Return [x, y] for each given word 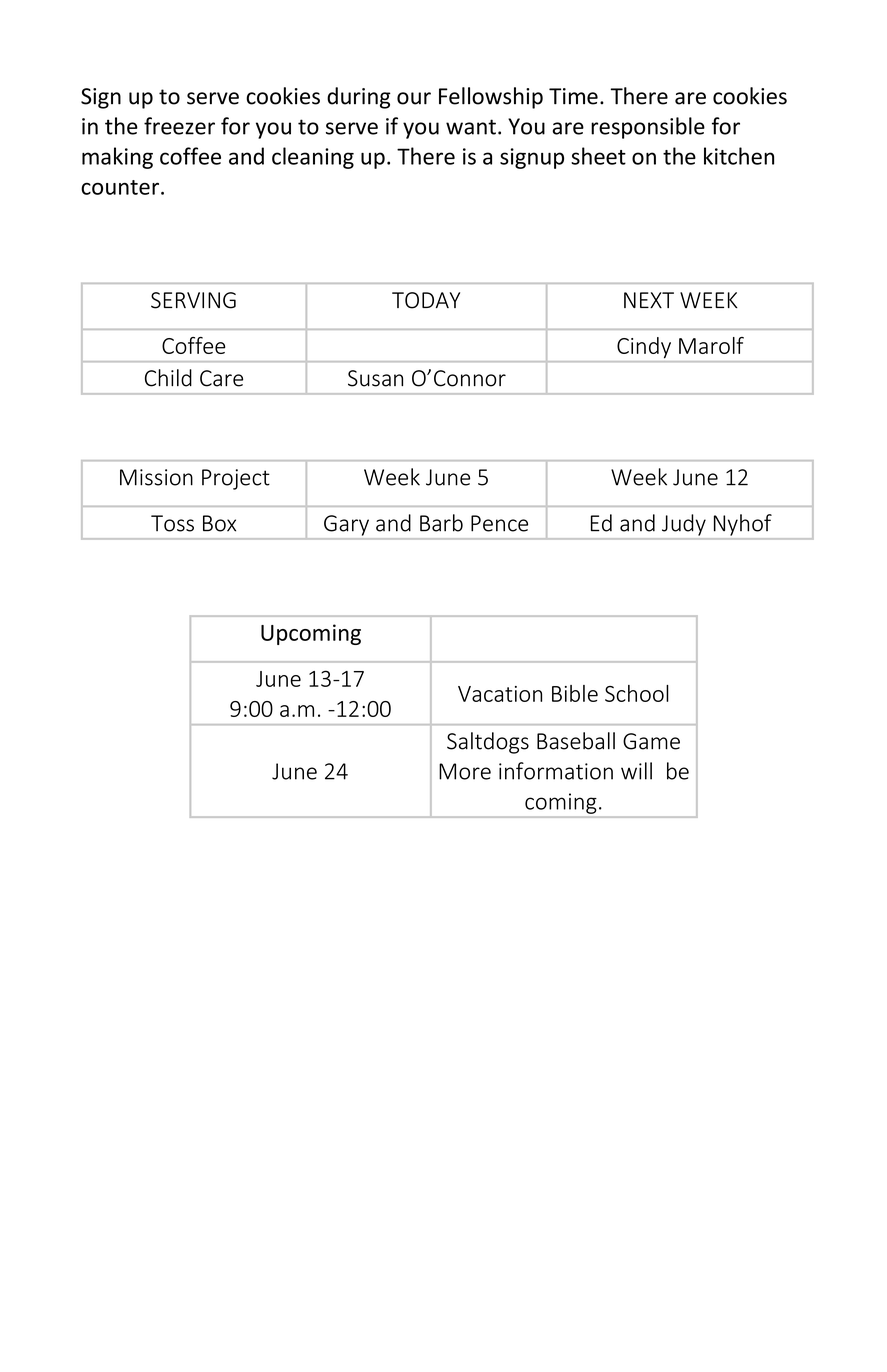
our [414, 98]
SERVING [193, 300]
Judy [684, 525]
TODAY [426, 300]
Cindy [644, 347]
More [465, 771]
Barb [441, 523]
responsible [648, 128]
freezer [179, 126]
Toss [172, 523]
